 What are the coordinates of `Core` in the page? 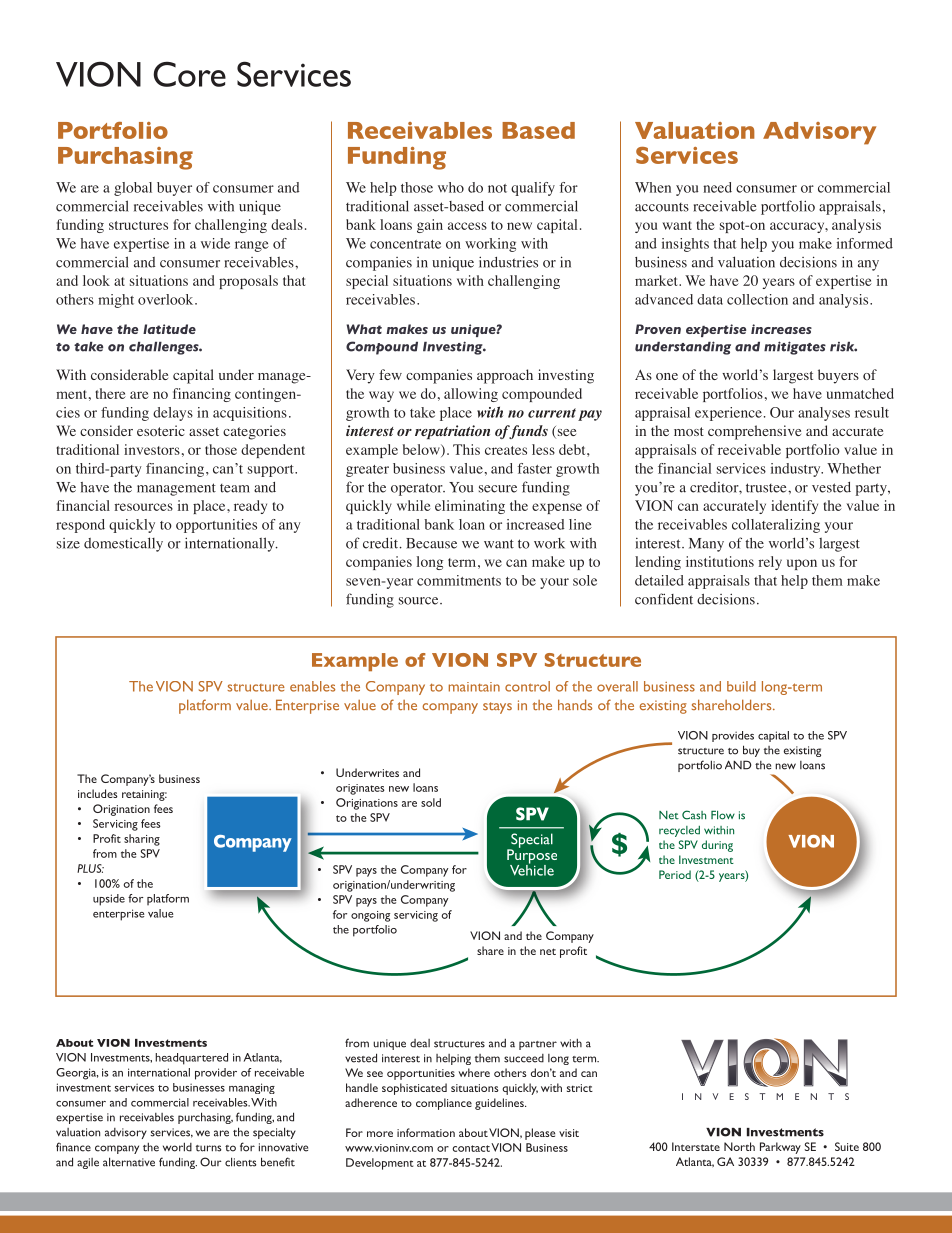 It's located at (189, 74).
